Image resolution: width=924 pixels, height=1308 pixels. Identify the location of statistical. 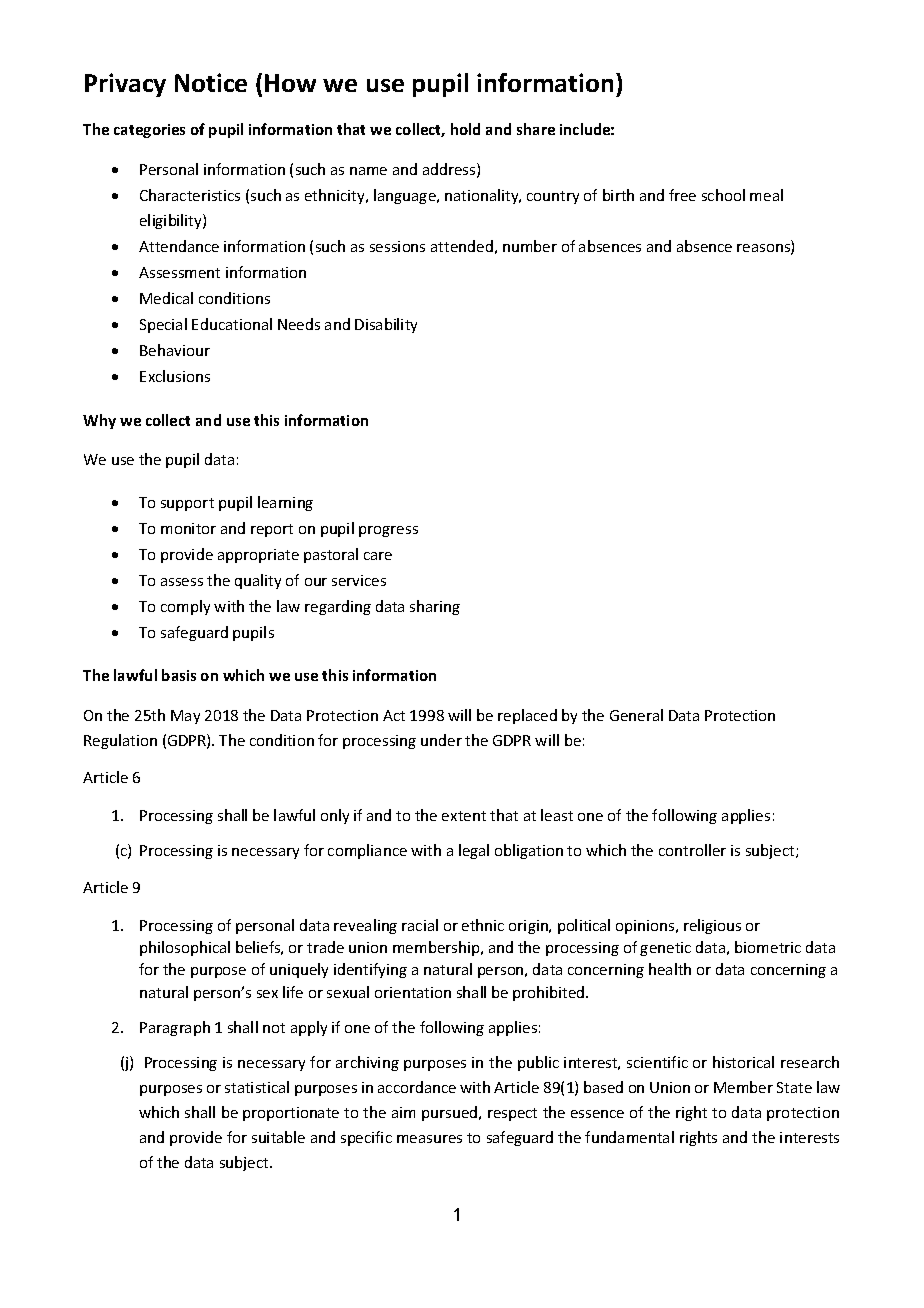
(257, 1087).
